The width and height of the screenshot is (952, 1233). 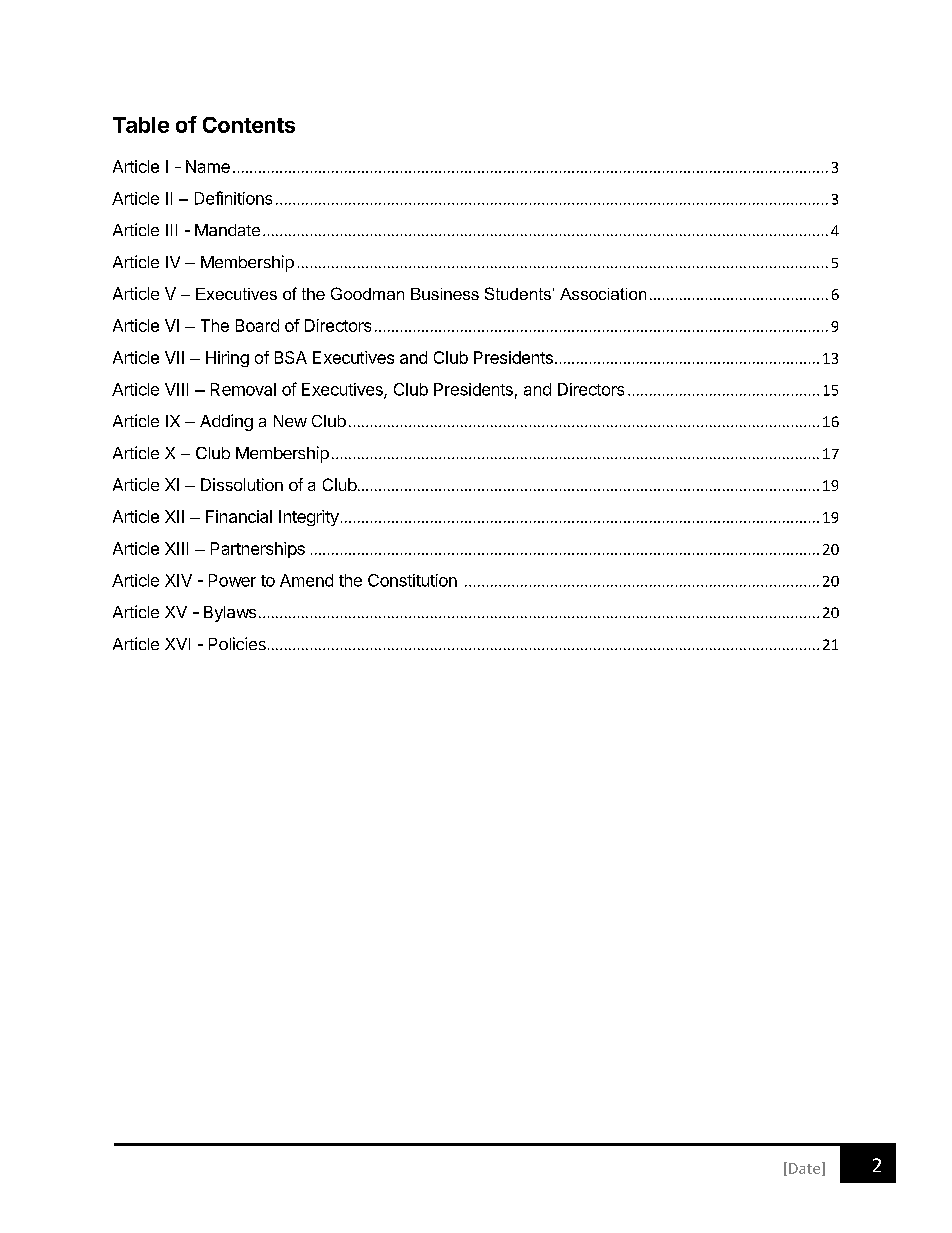 I want to click on Dissolution, so click(x=242, y=484).
